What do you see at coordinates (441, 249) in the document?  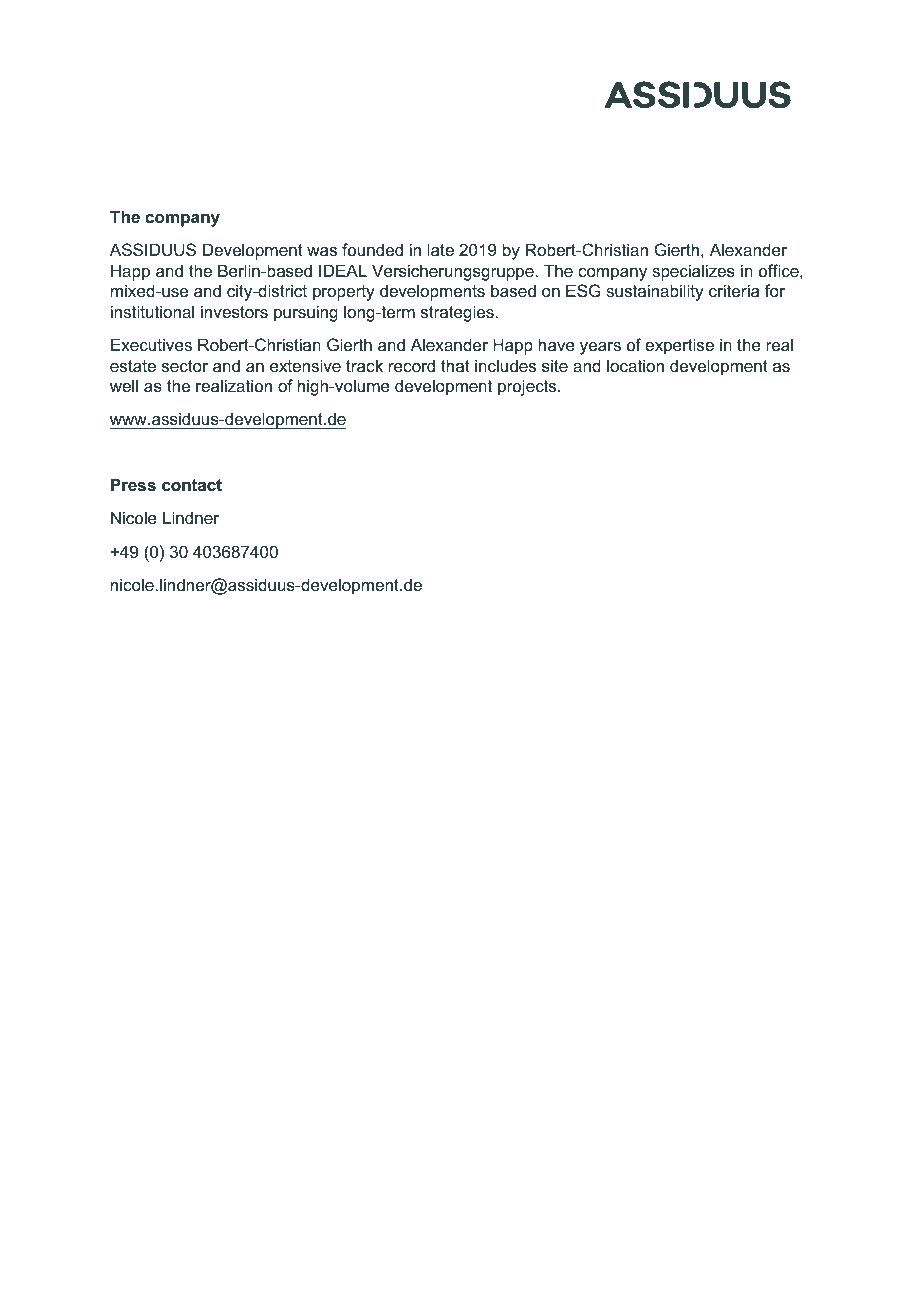 I see `late` at bounding box center [441, 249].
